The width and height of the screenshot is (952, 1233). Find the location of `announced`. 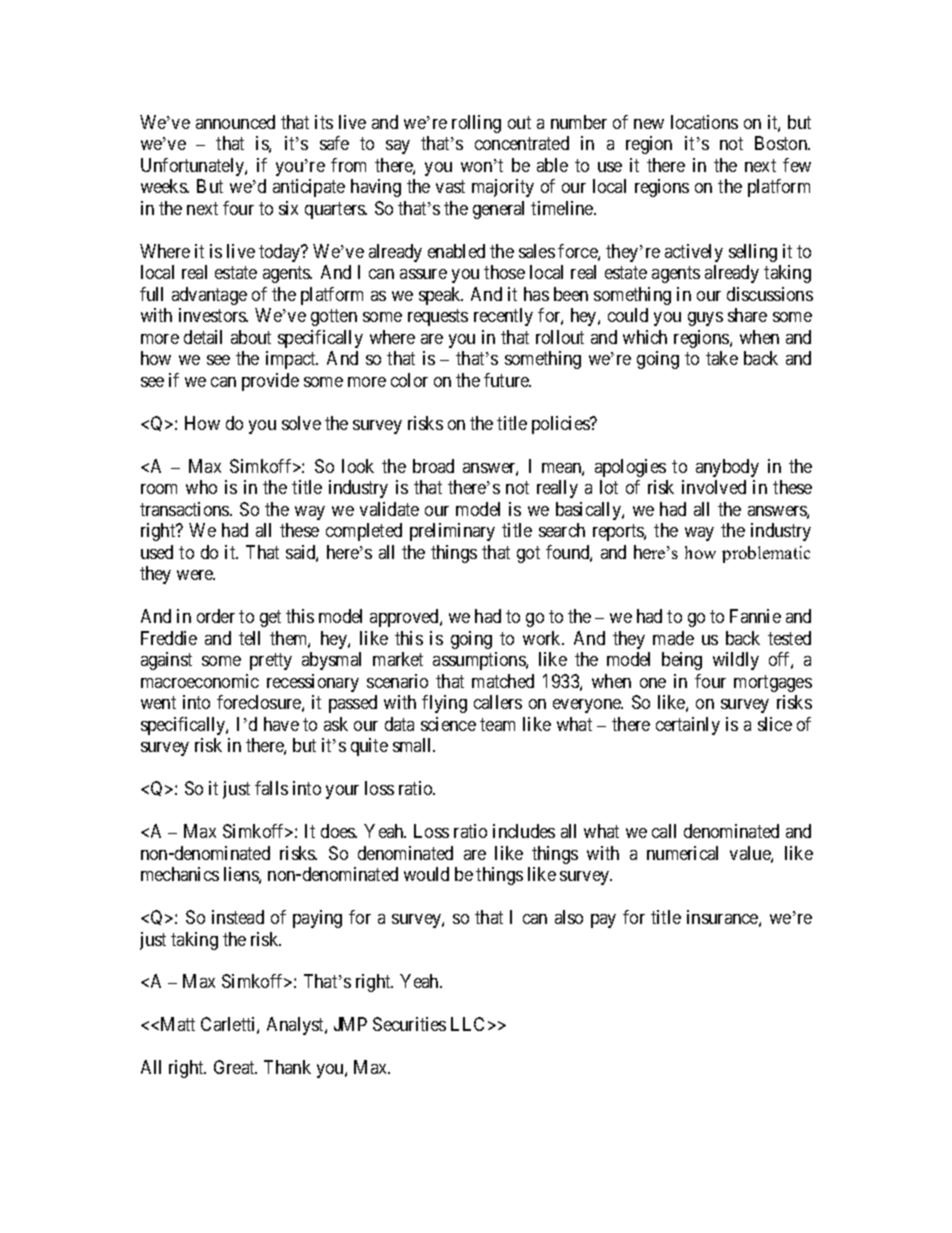

announced is located at coordinates (235, 122).
